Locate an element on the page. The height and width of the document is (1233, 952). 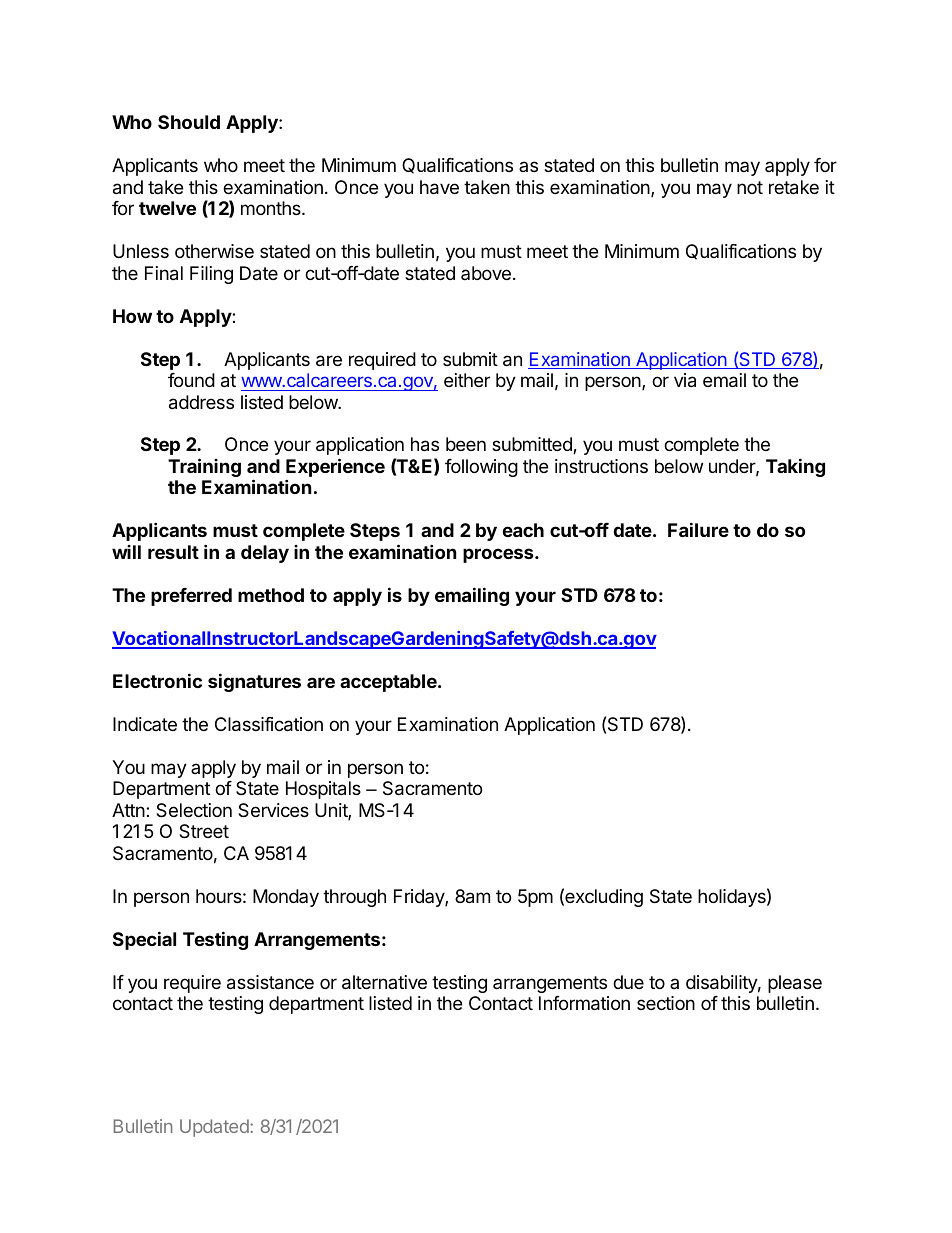
Should is located at coordinates (189, 122).
